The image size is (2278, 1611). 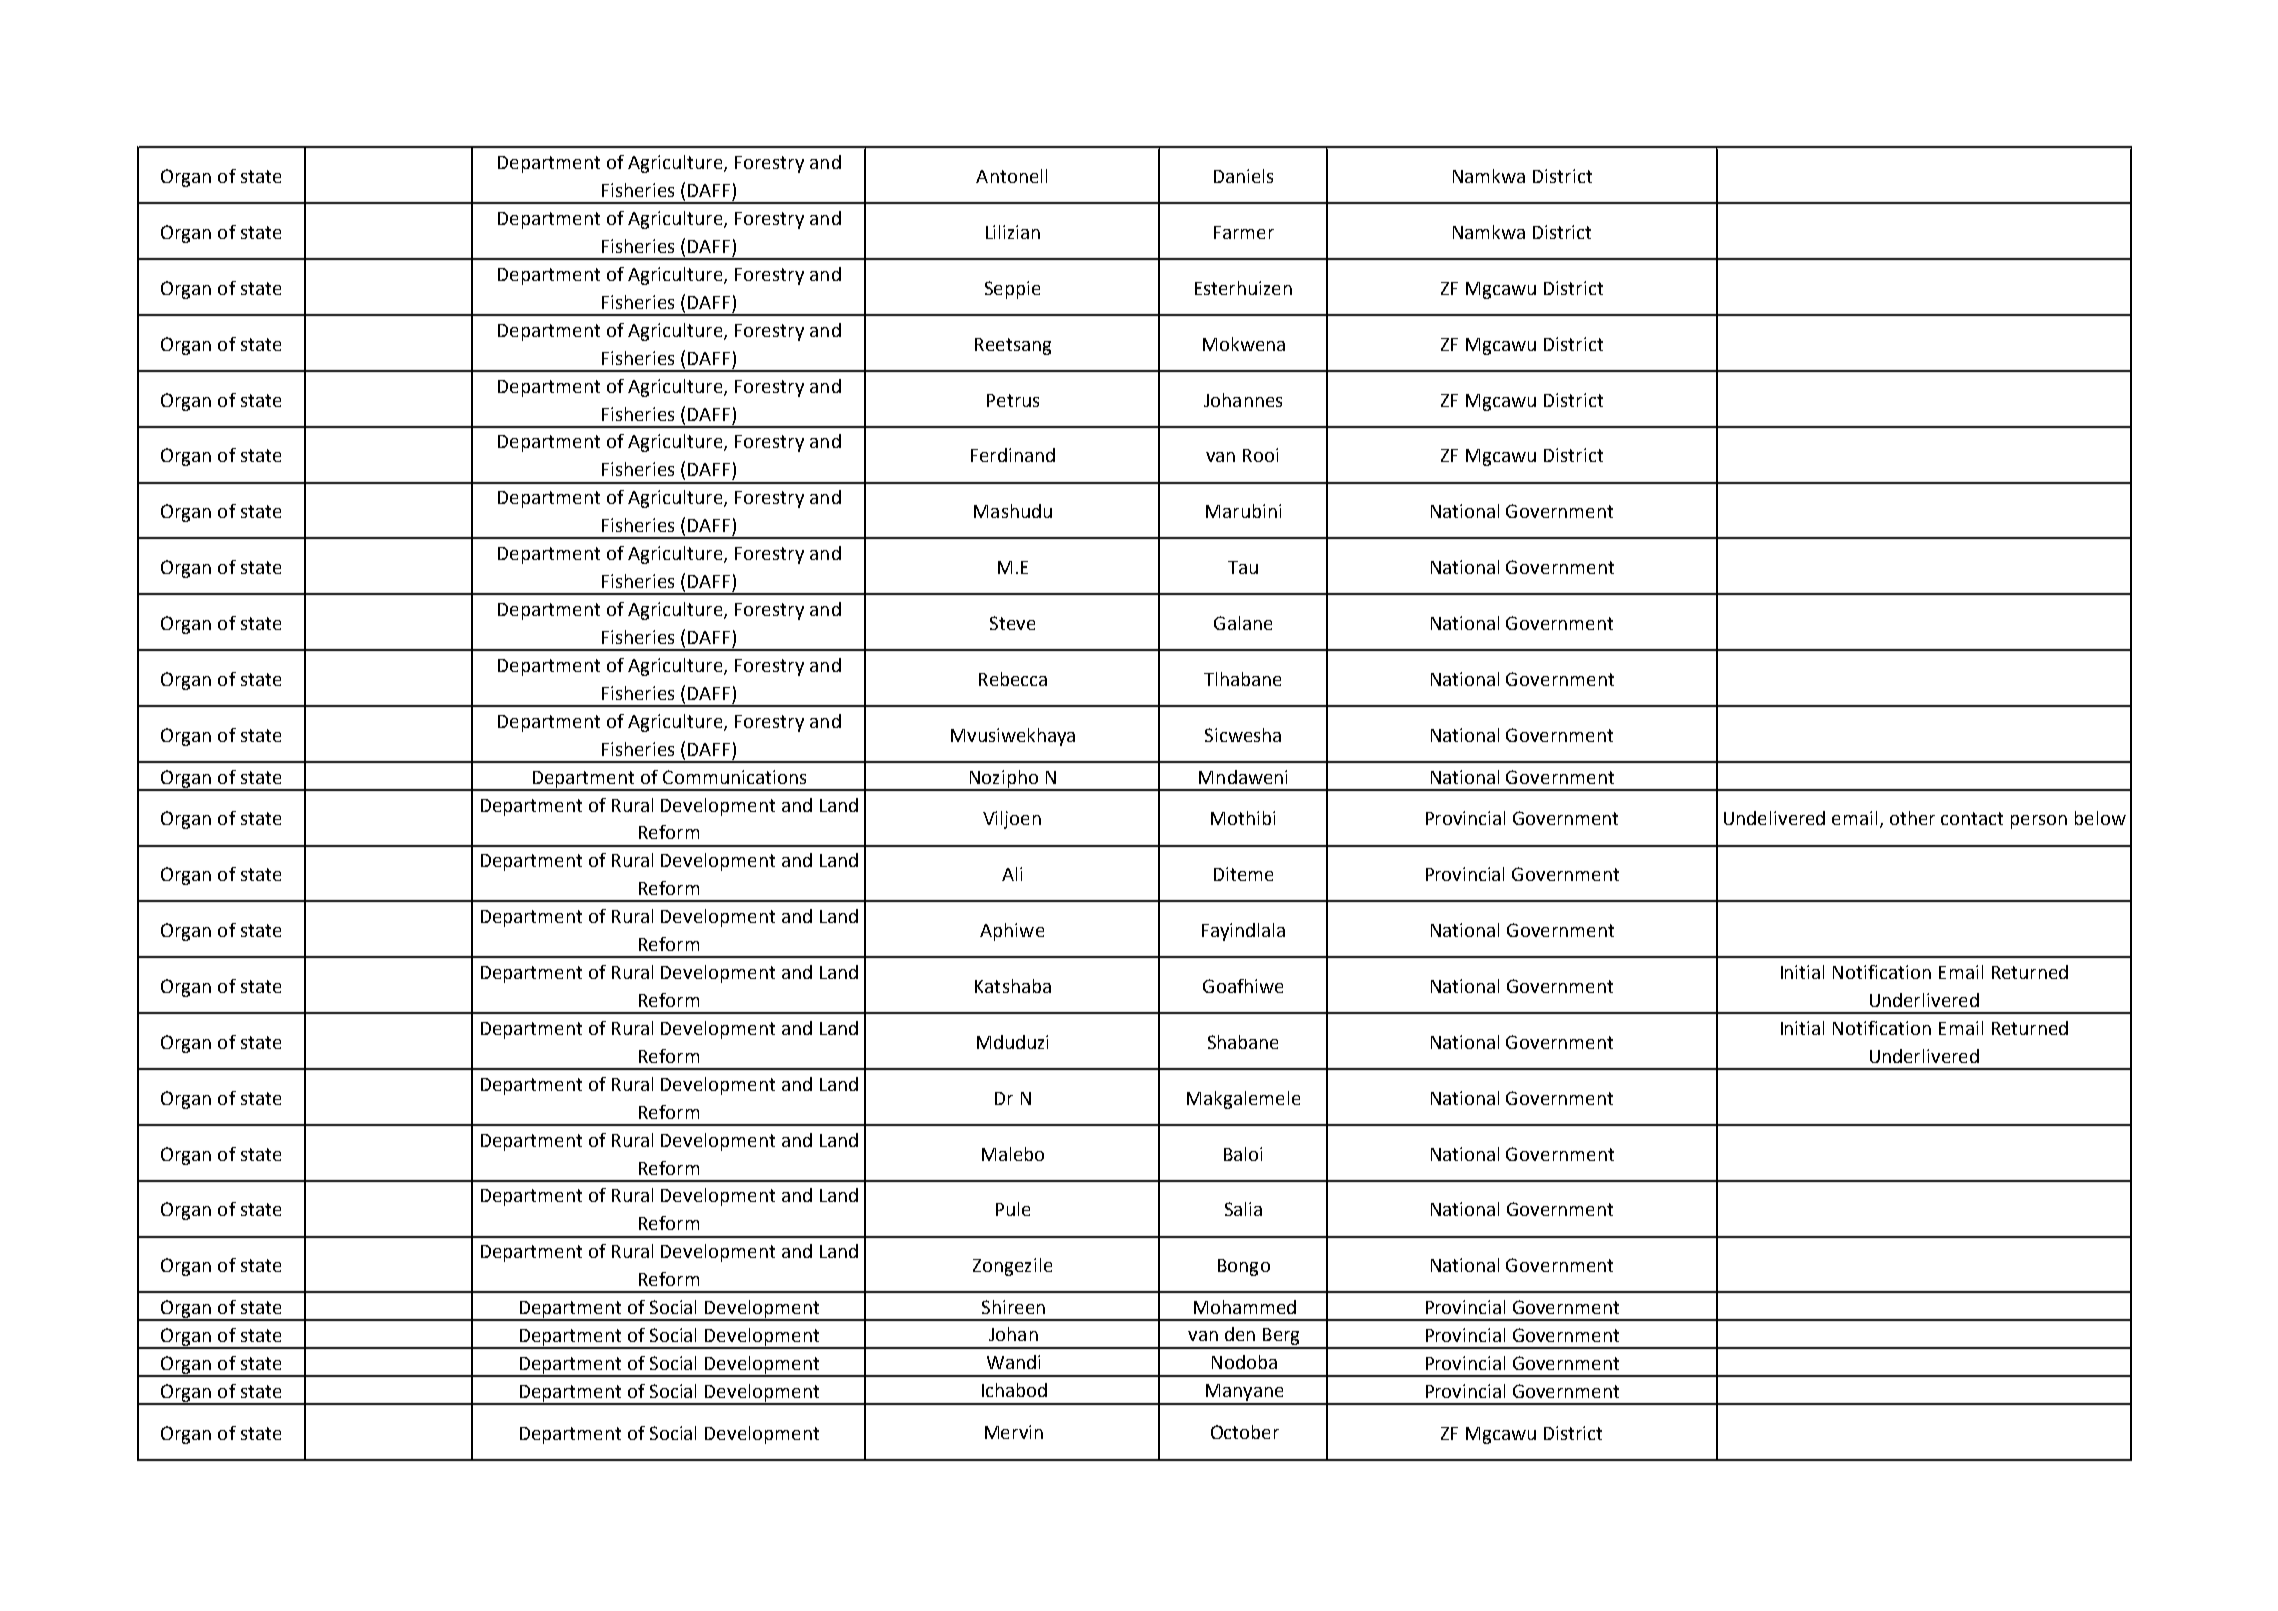 What do you see at coordinates (734, 777) in the screenshot?
I see `Communications` at bounding box center [734, 777].
